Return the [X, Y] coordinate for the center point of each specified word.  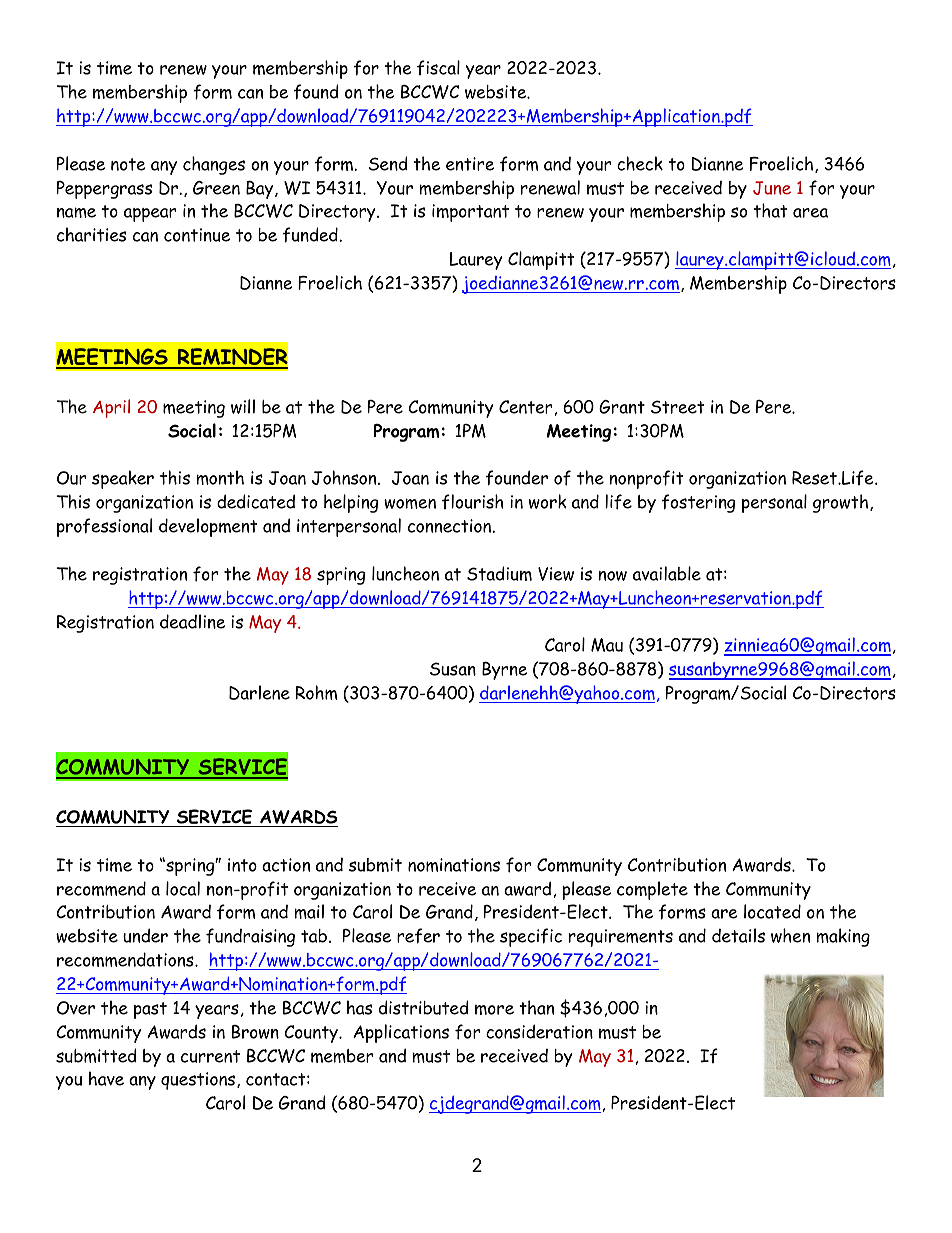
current [210, 1056]
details [738, 935]
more [494, 1010]
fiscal [438, 67]
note [128, 164]
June [772, 188]
